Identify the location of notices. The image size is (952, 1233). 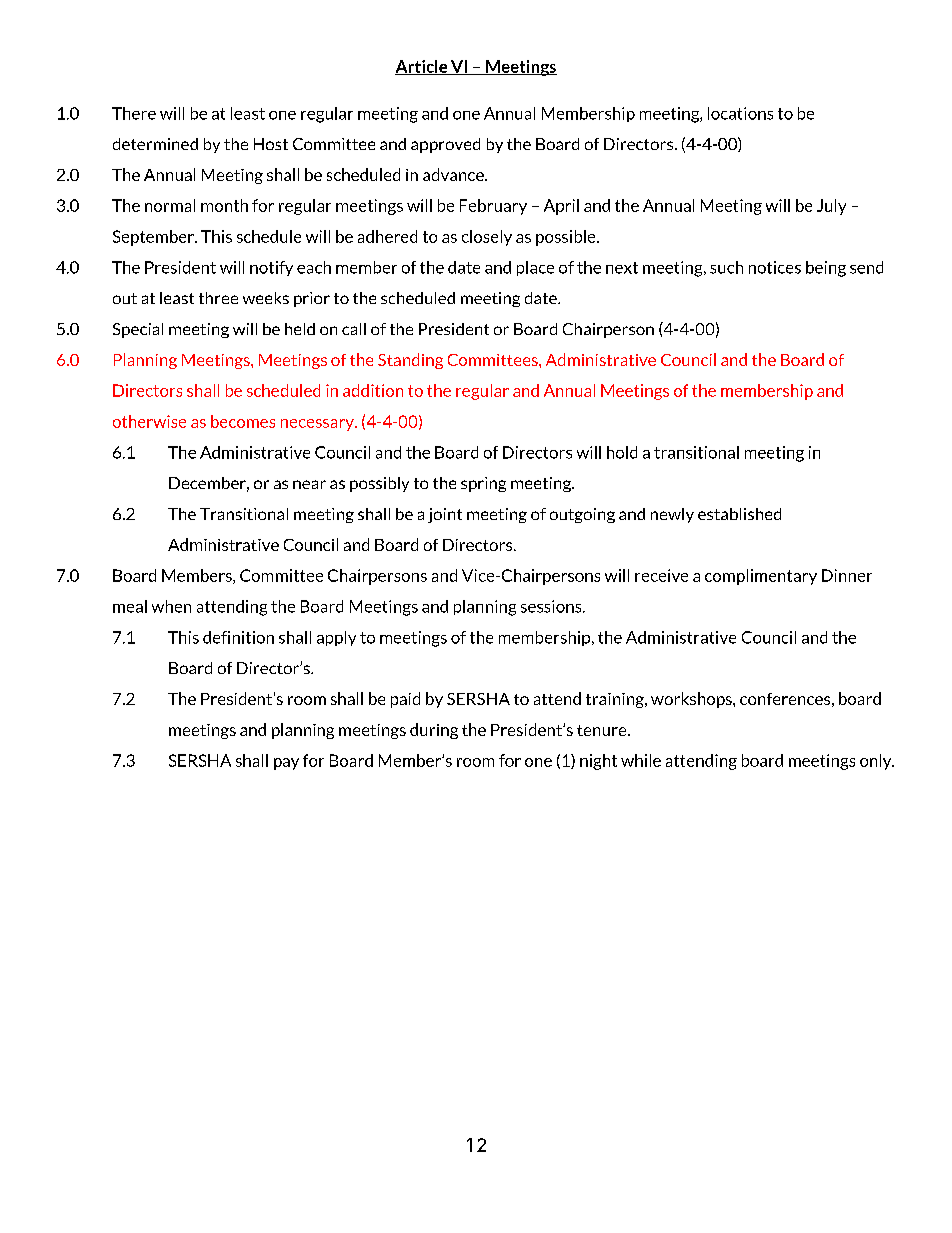
(775, 267).
